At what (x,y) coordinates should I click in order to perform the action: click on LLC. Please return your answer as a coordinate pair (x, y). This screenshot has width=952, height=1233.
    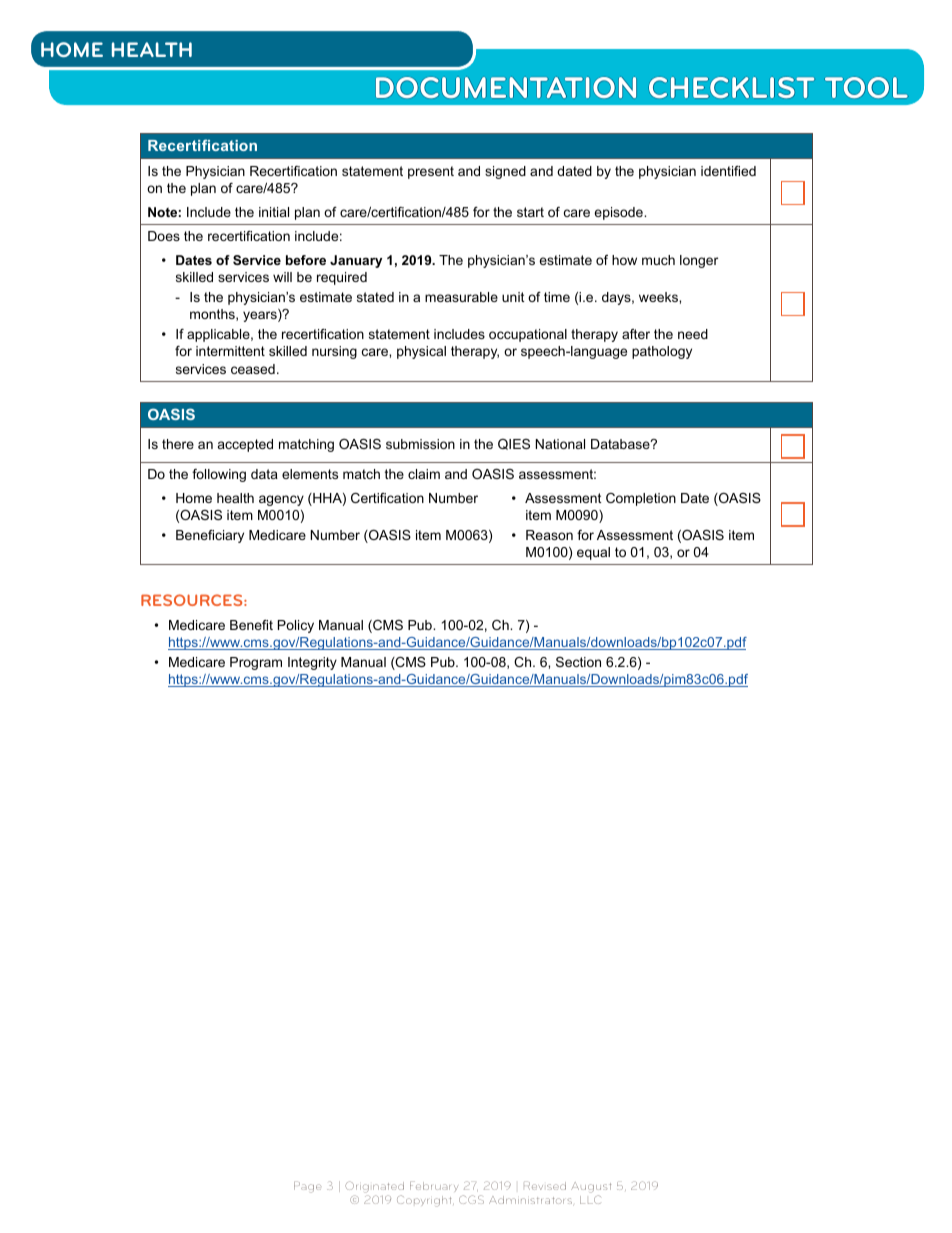
    Looking at the image, I should click on (590, 1199).
